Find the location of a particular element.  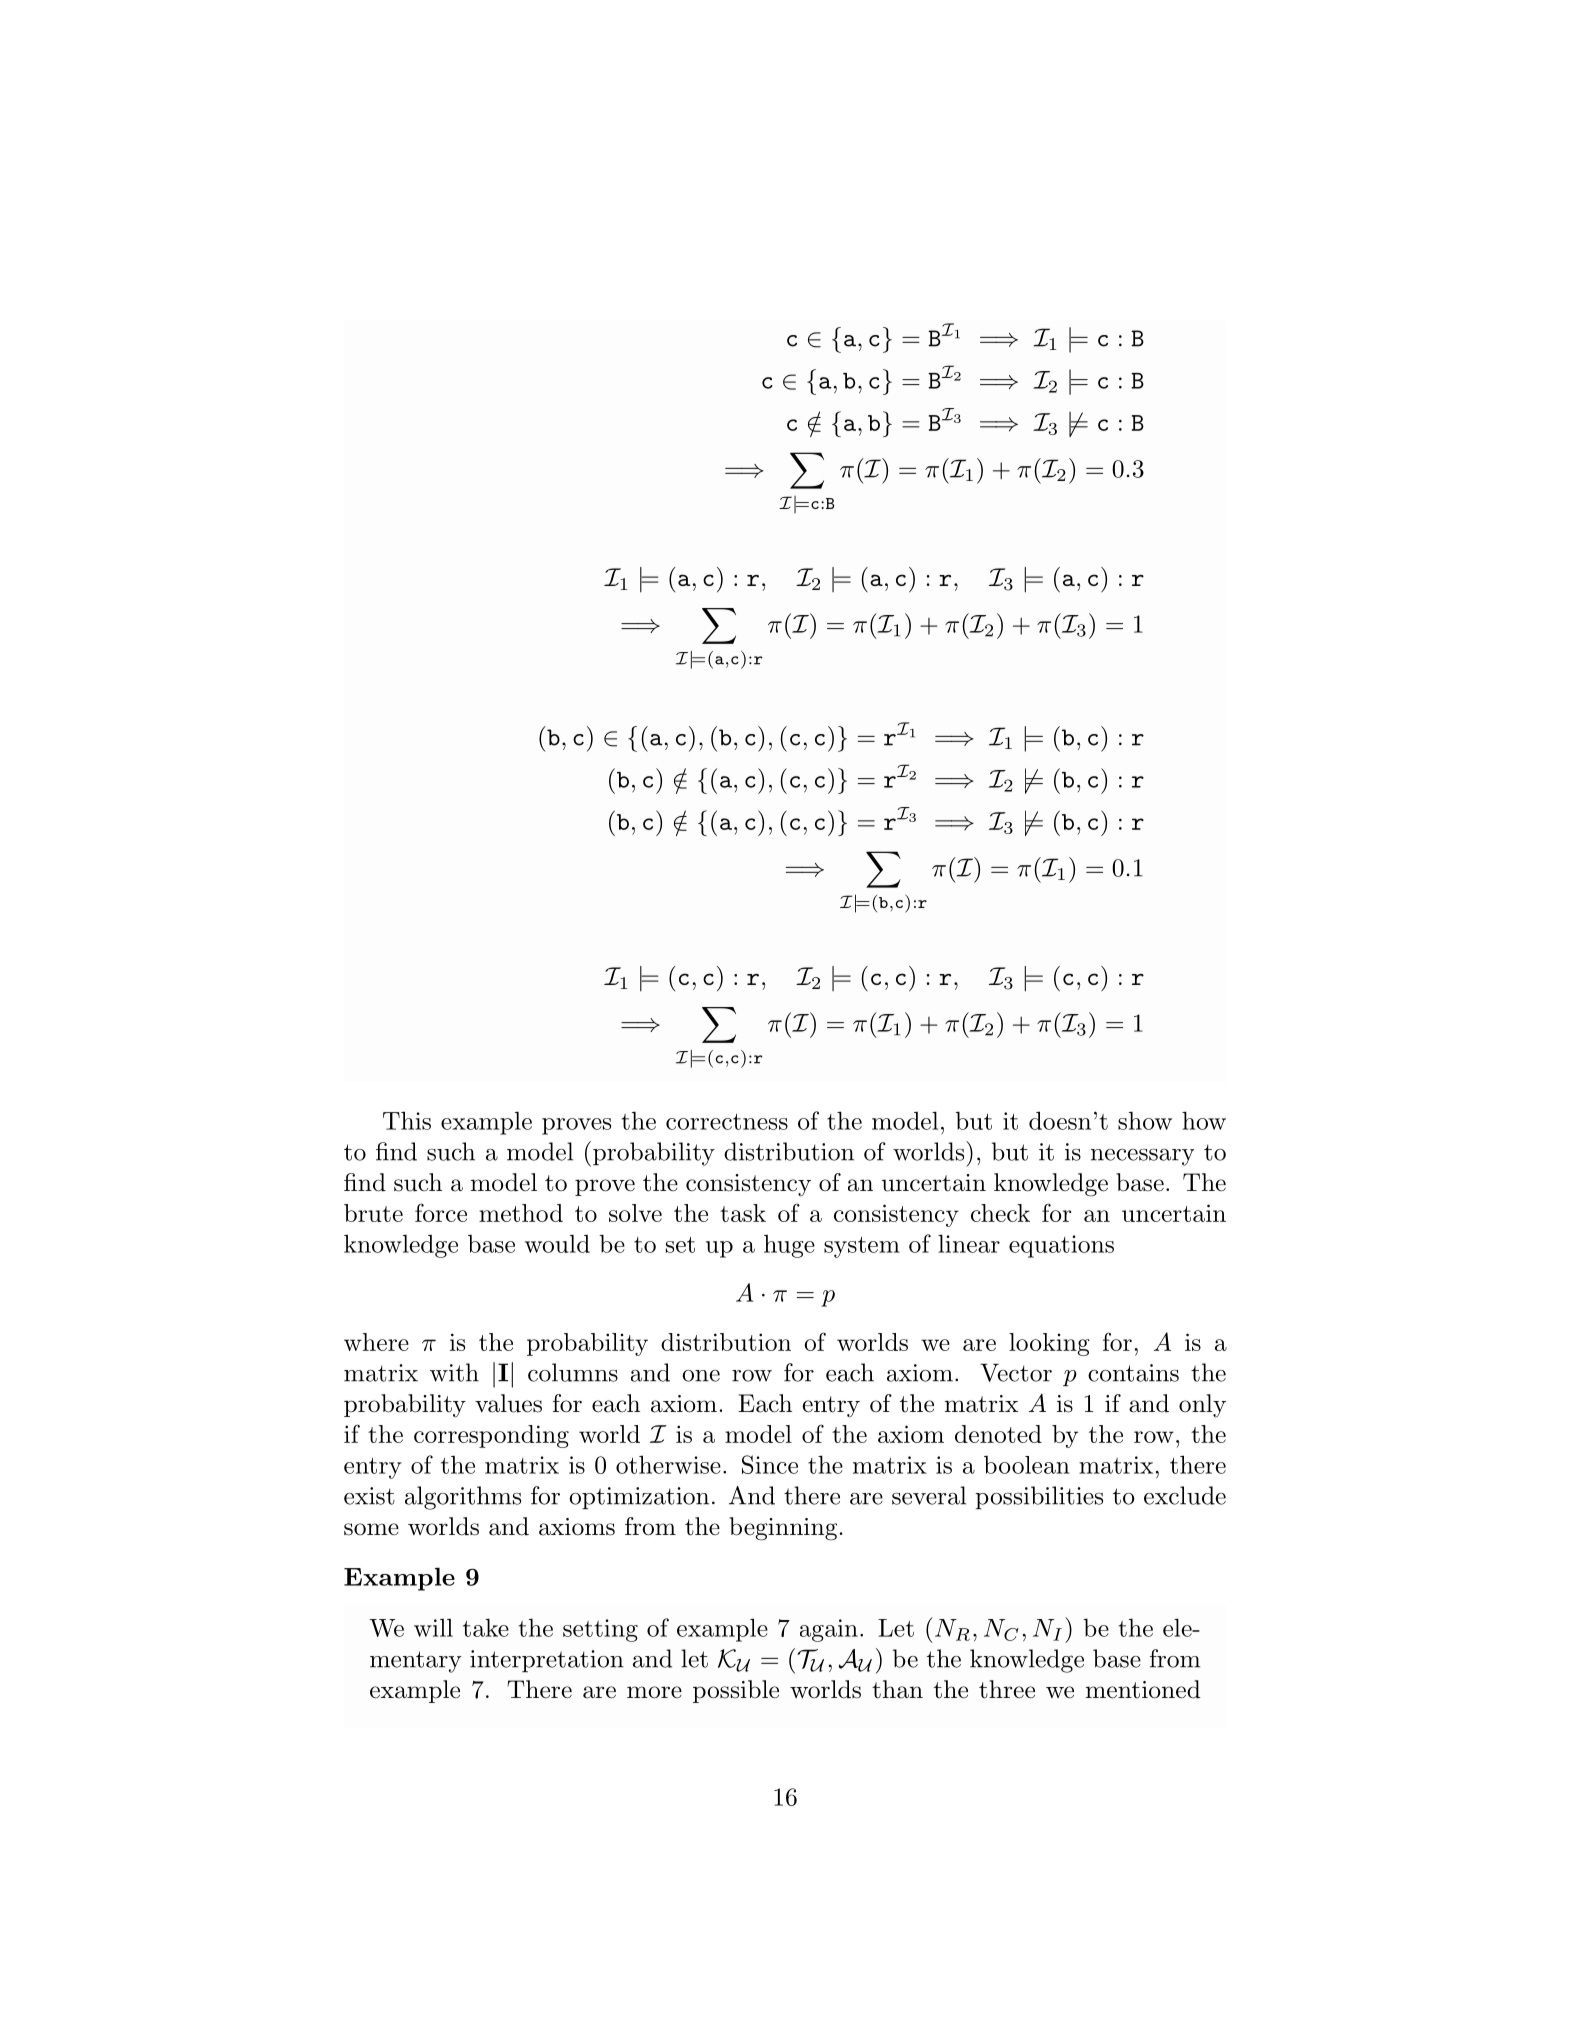

possibilities is located at coordinates (1039, 1498).
